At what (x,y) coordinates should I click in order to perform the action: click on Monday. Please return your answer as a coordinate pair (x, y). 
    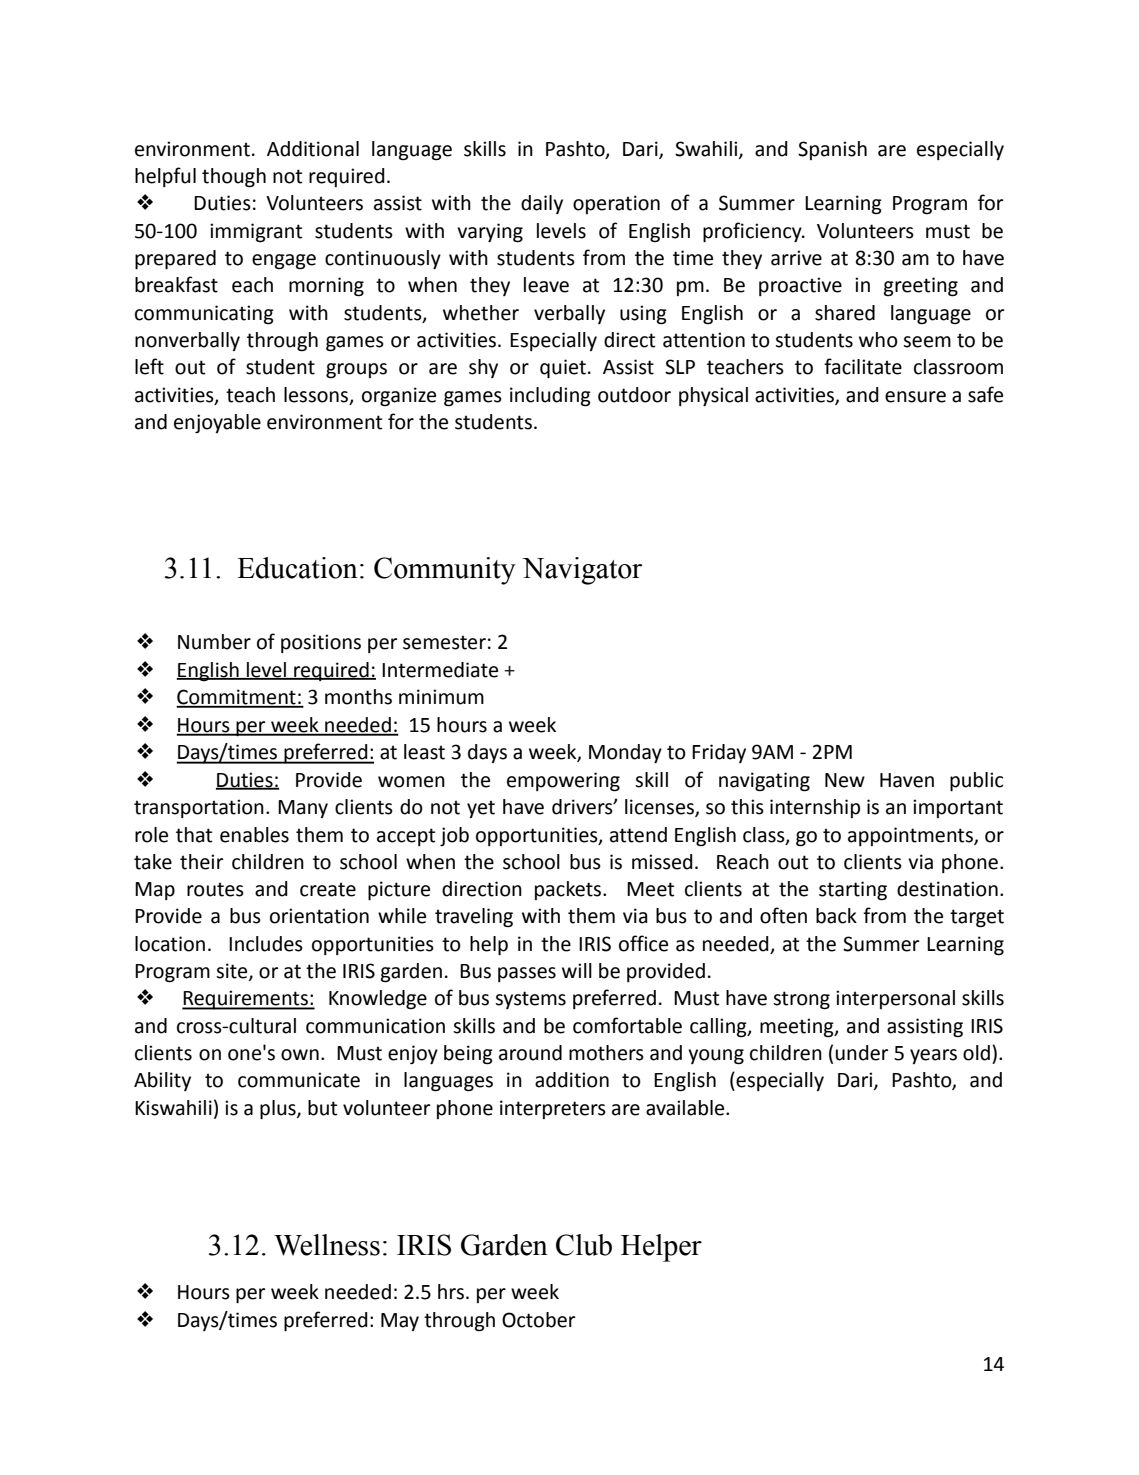
    Looking at the image, I should click on (625, 753).
